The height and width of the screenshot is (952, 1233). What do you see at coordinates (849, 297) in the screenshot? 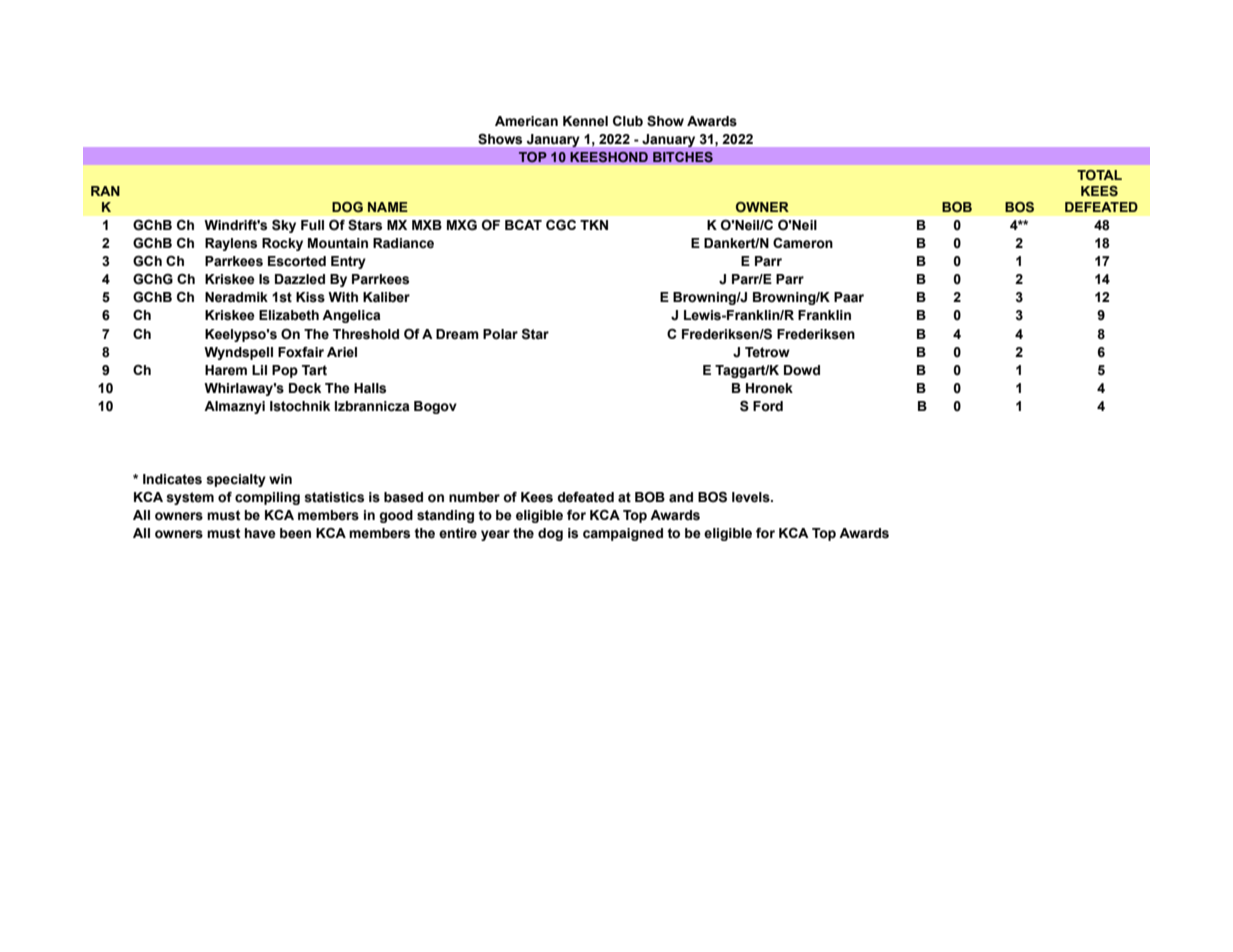
I see `Paar` at bounding box center [849, 297].
